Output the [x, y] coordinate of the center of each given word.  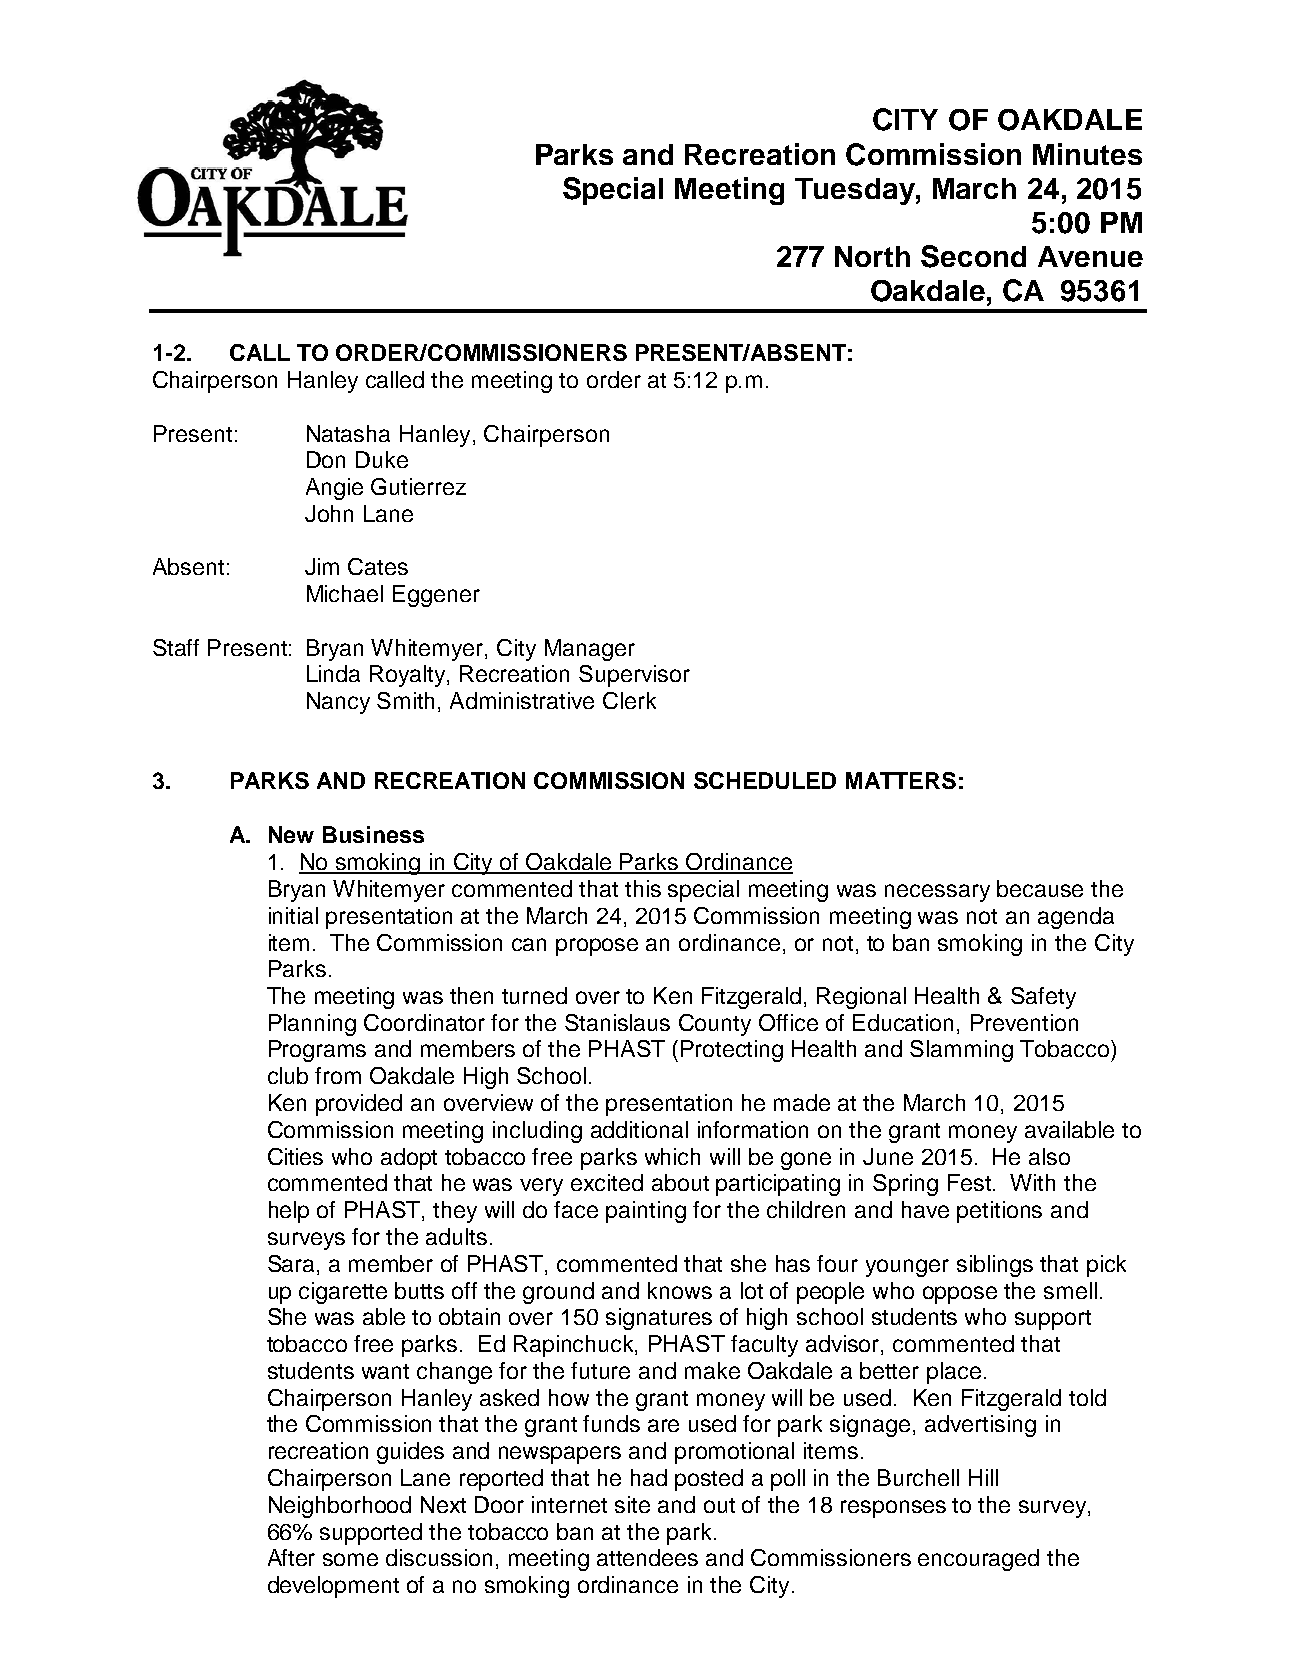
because [1040, 888]
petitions [999, 1212]
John [329, 513]
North [872, 256]
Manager [590, 650]
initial [293, 915]
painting [646, 1212]
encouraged [978, 1560]
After [291, 1557]
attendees [647, 1557]
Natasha [348, 433]
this [643, 888]
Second [973, 256]
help [289, 1212]
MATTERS [901, 780]
